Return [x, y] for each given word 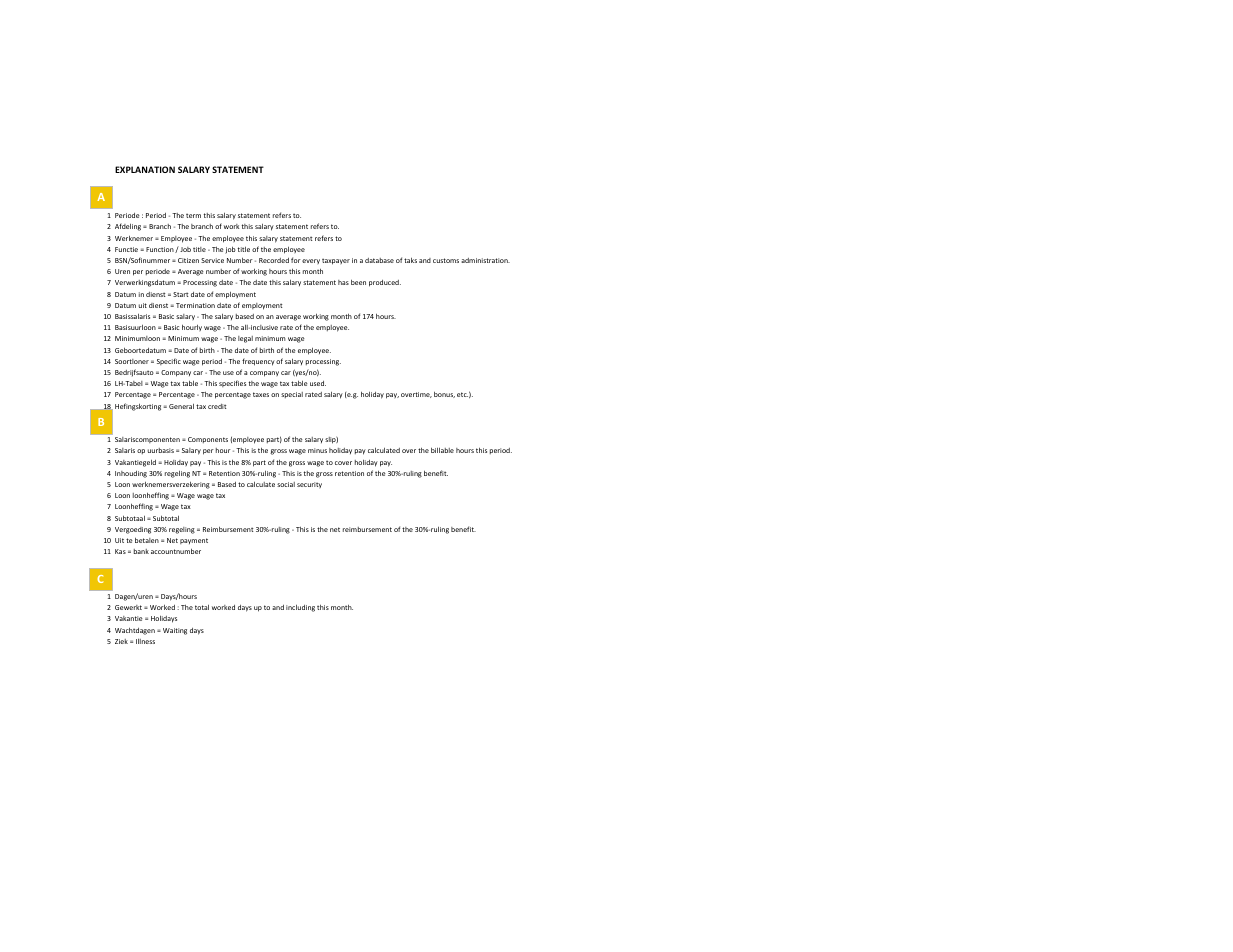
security [309, 485]
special [292, 395]
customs [446, 260]
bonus [444, 394]
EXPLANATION [145, 169]
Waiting [175, 631]
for [296, 260]
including [300, 608]
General [181, 406]
